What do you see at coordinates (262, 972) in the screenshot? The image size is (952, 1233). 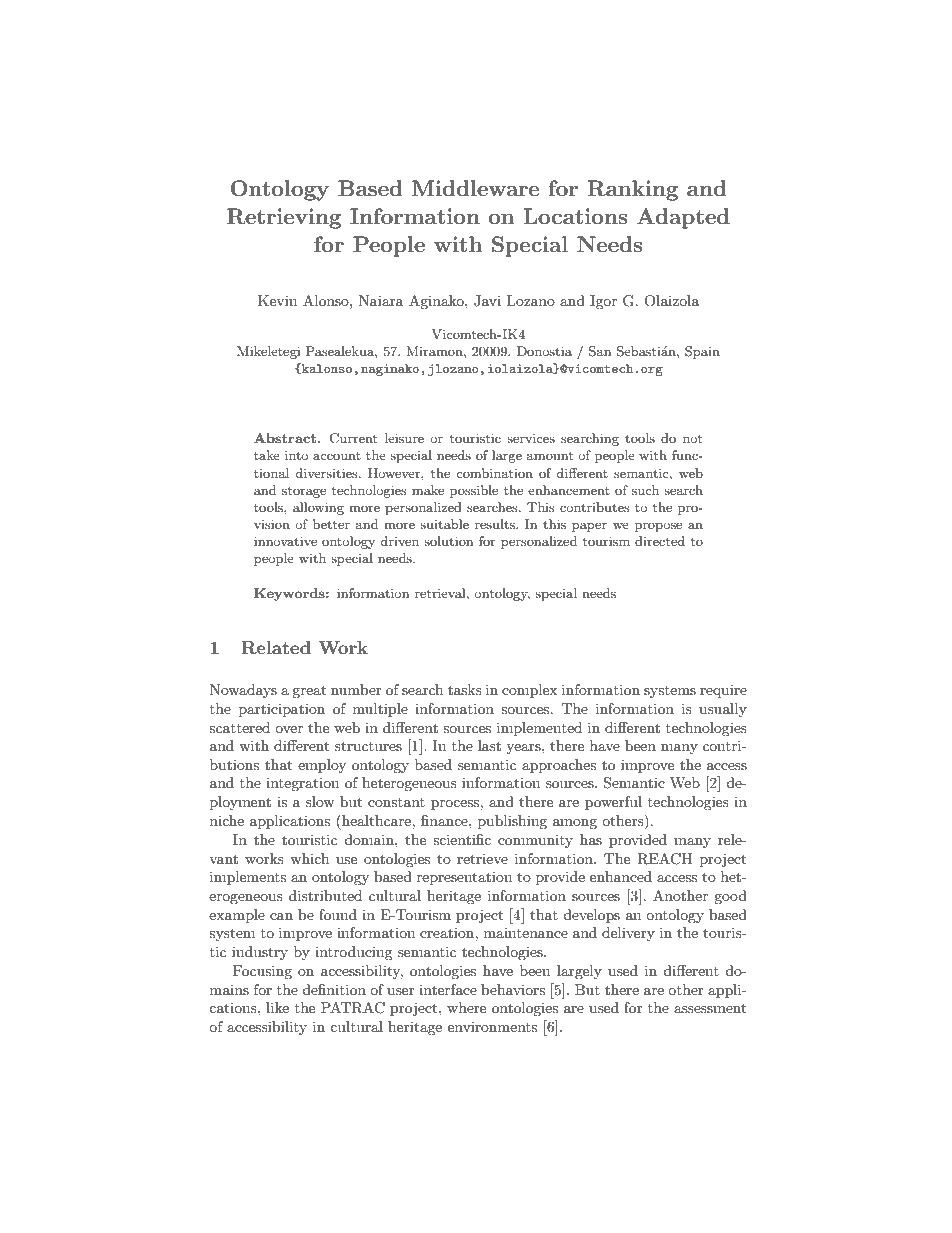 I see `Focusing` at bounding box center [262, 972].
